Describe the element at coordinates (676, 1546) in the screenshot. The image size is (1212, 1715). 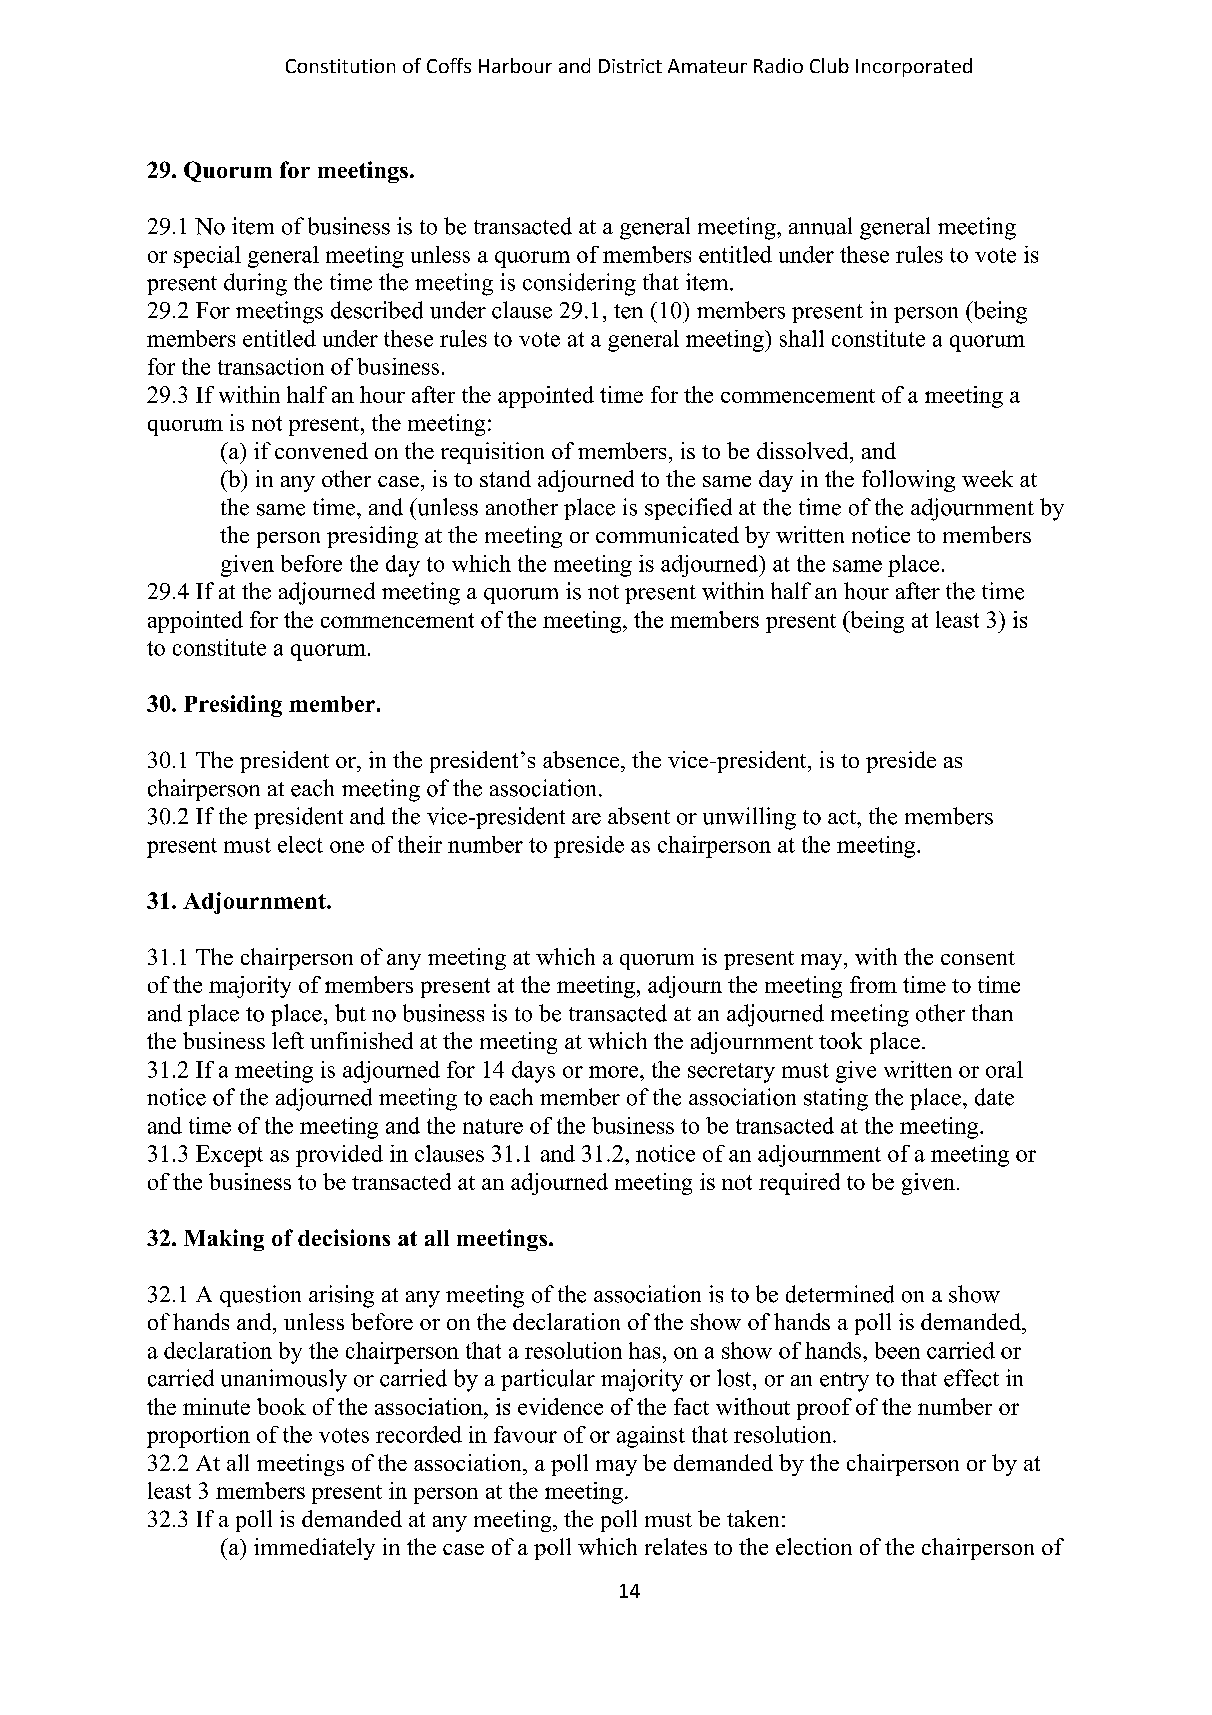
I see `relates` at that location.
